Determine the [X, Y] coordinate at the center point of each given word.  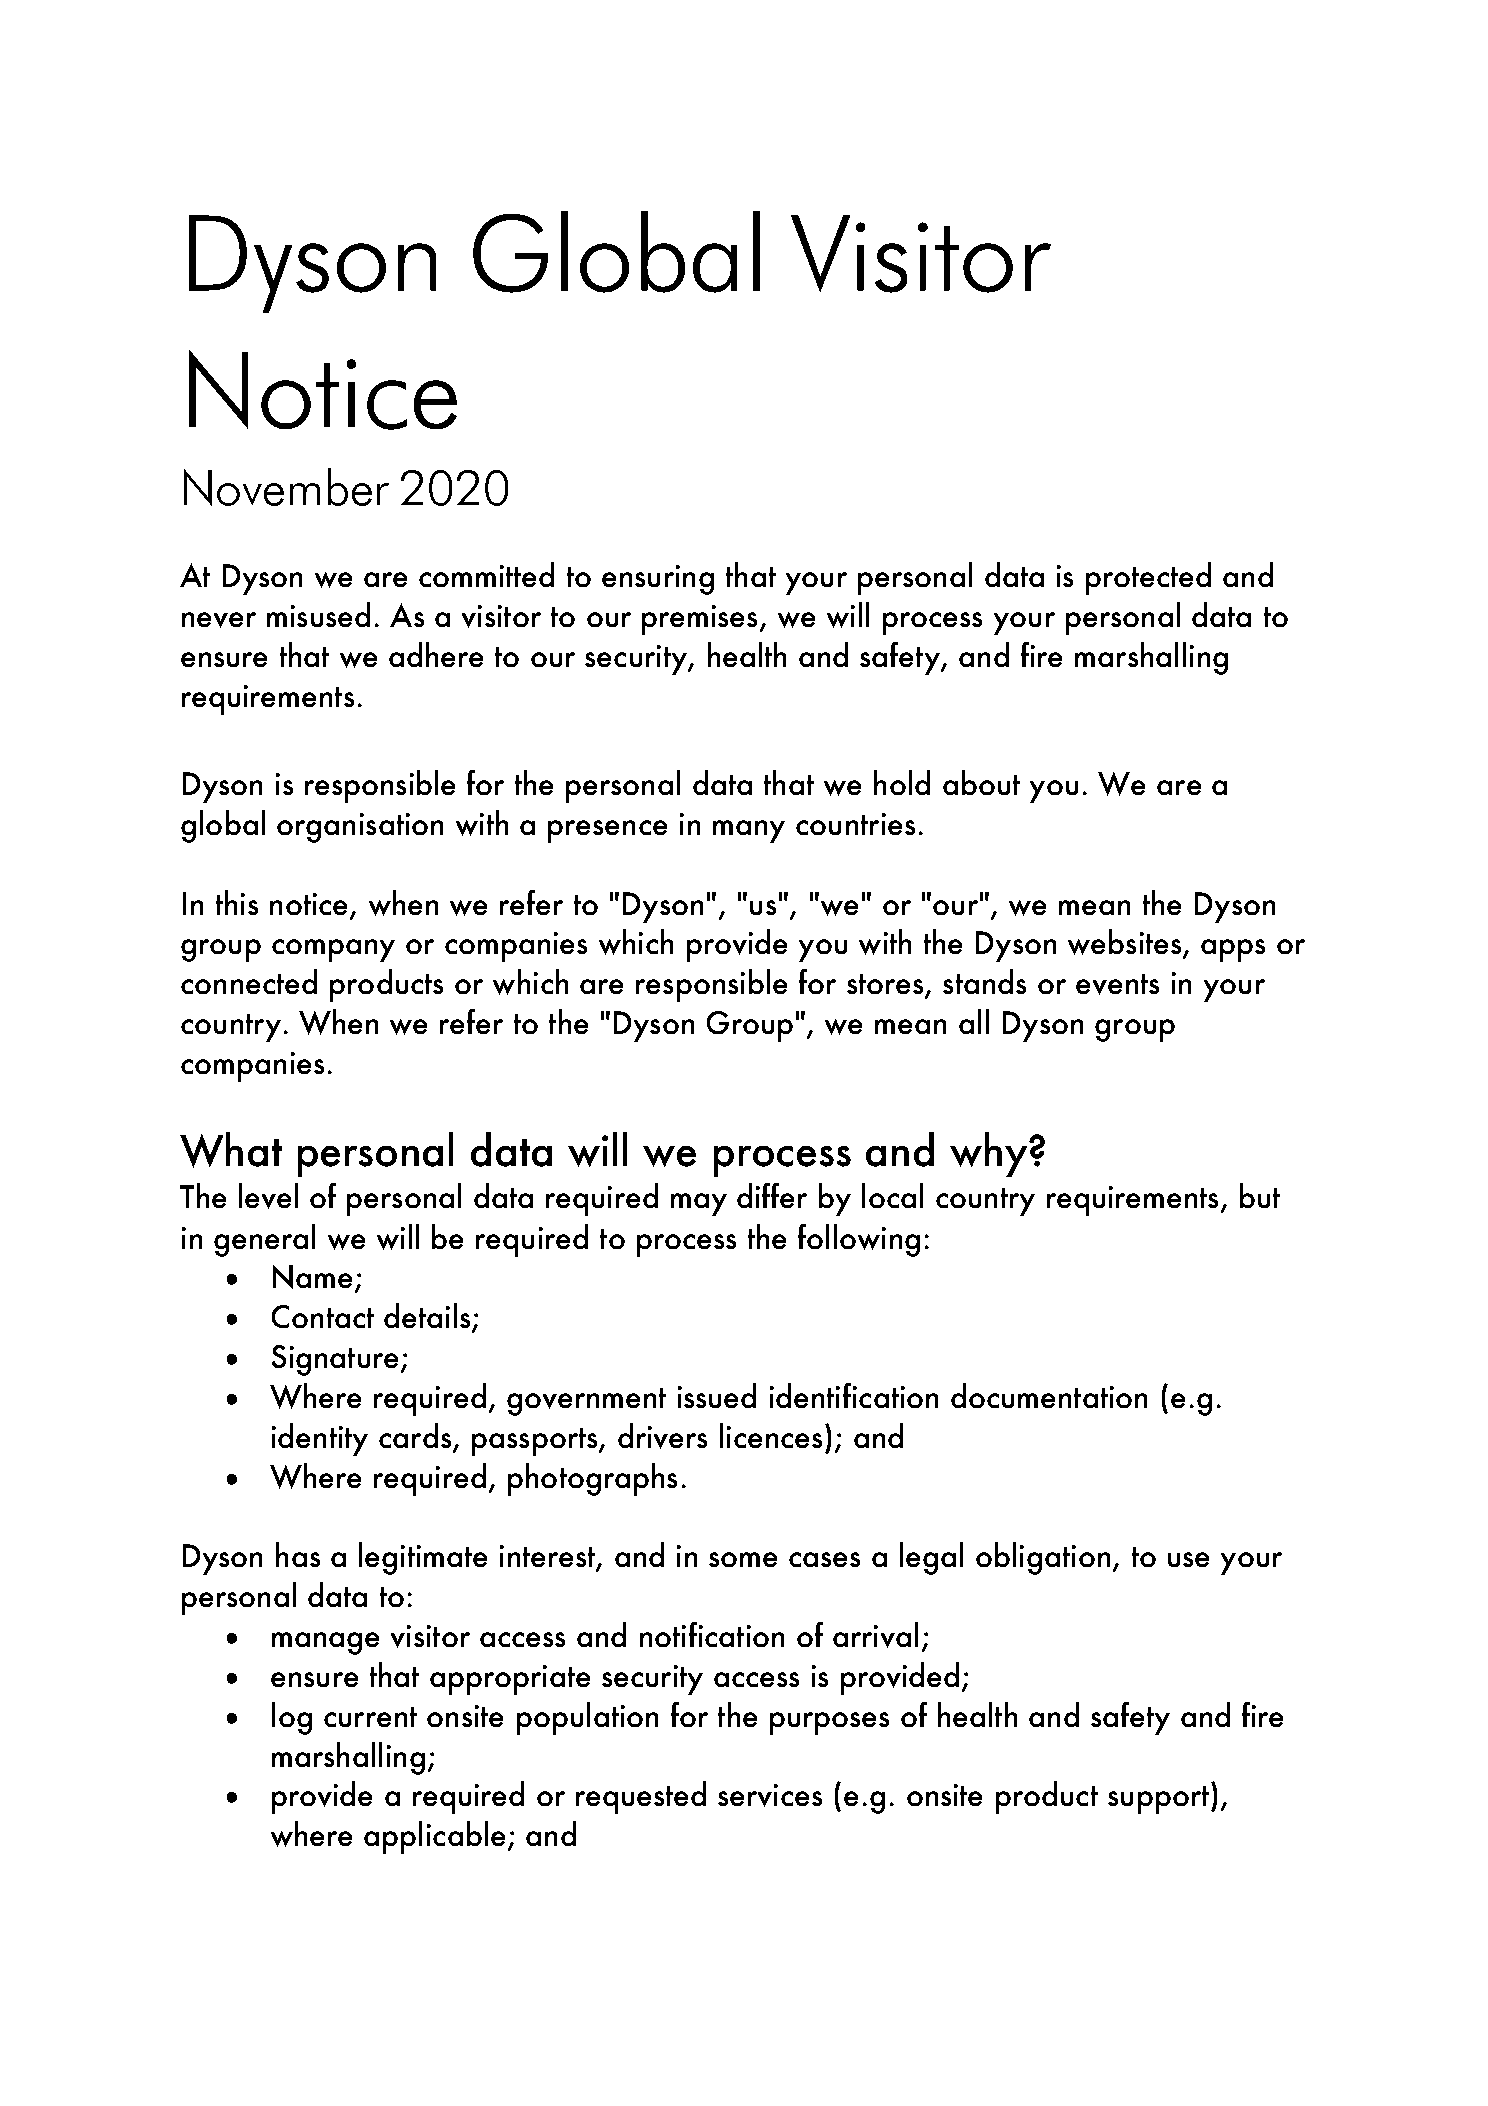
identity [320, 1439]
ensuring [658, 580]
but [1260, 1195]
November [286, 487]
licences [771, 1435]
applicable [434, 1837]
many [749, 831]
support [1158, 1800]
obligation [1043, 1558]
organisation [360, 828]
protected [1148, 578]
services [770, 1795]
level [268, 1196]
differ [772, 1195]
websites [1126, 943]
